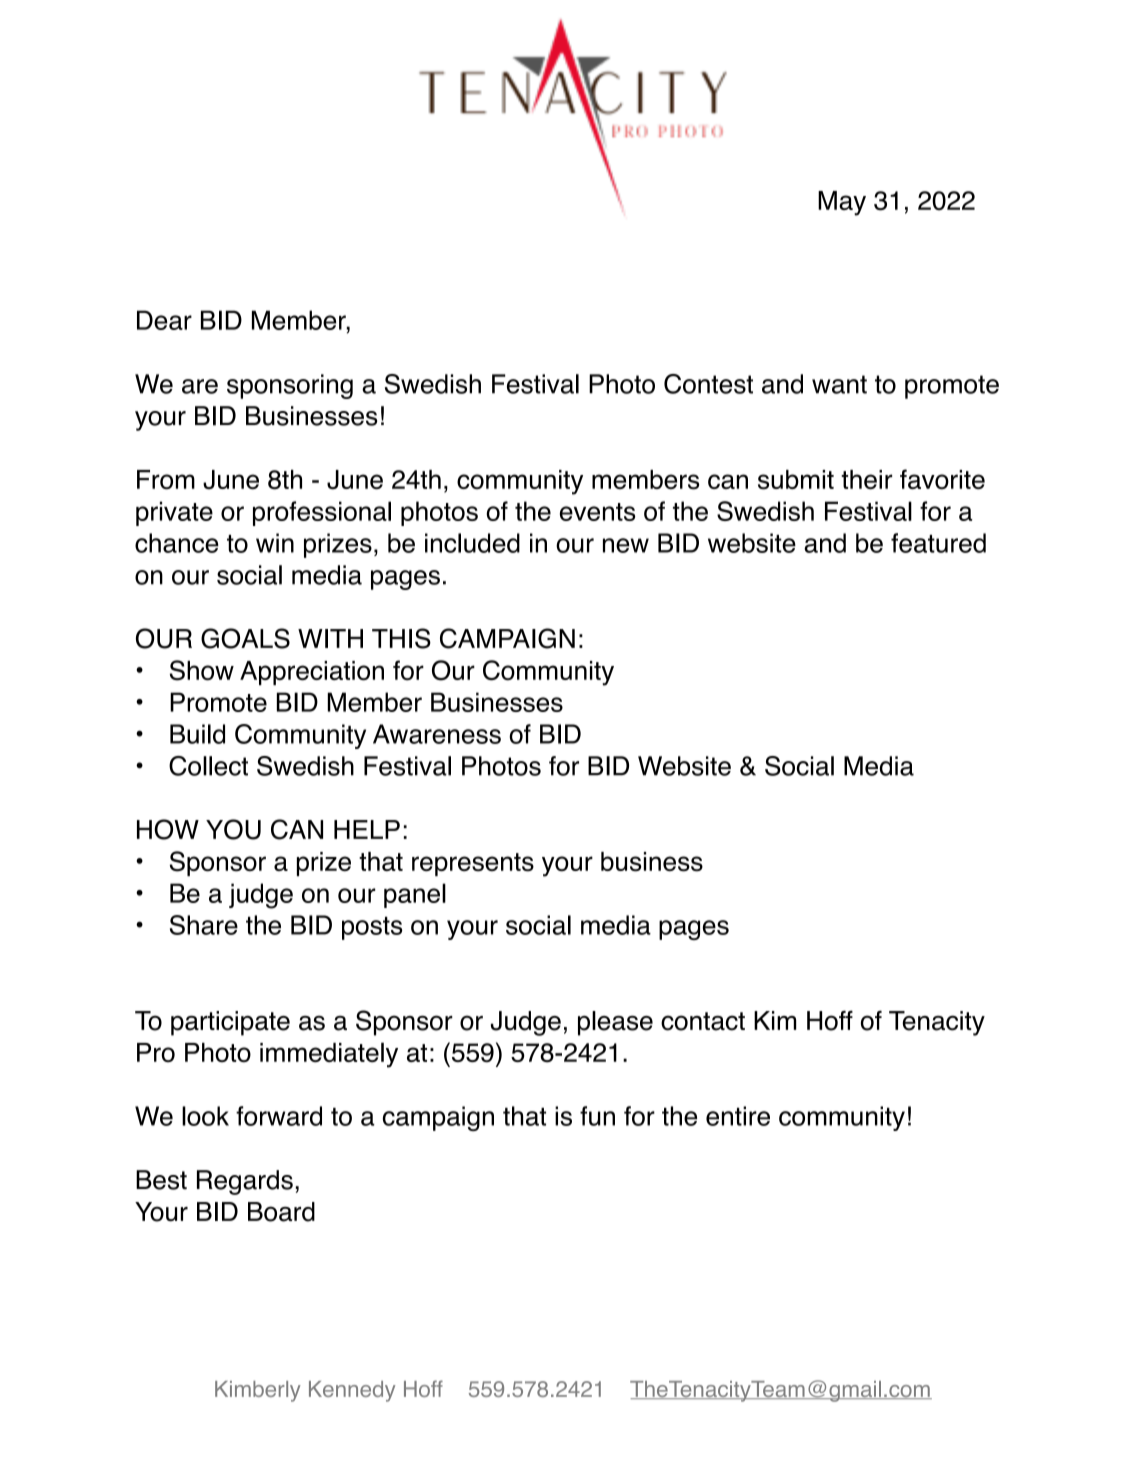 The image size is (1146, 1483). What do you see at coordinates (842, 203) in the screenshot?
I see `May` at bounding box center [842, 203].
